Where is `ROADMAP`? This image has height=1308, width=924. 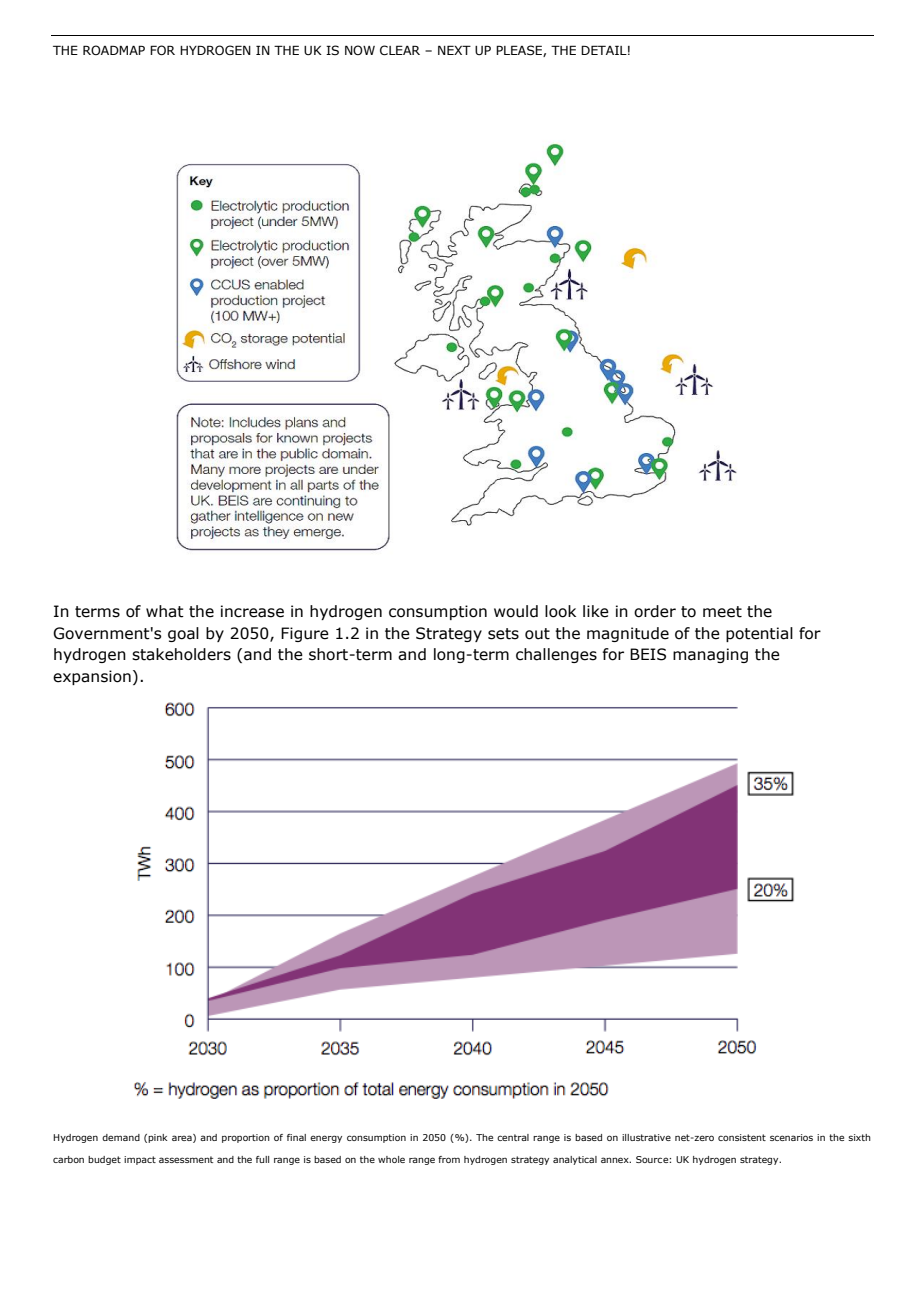
ROADMAP is located at coordinates (114, 50).
